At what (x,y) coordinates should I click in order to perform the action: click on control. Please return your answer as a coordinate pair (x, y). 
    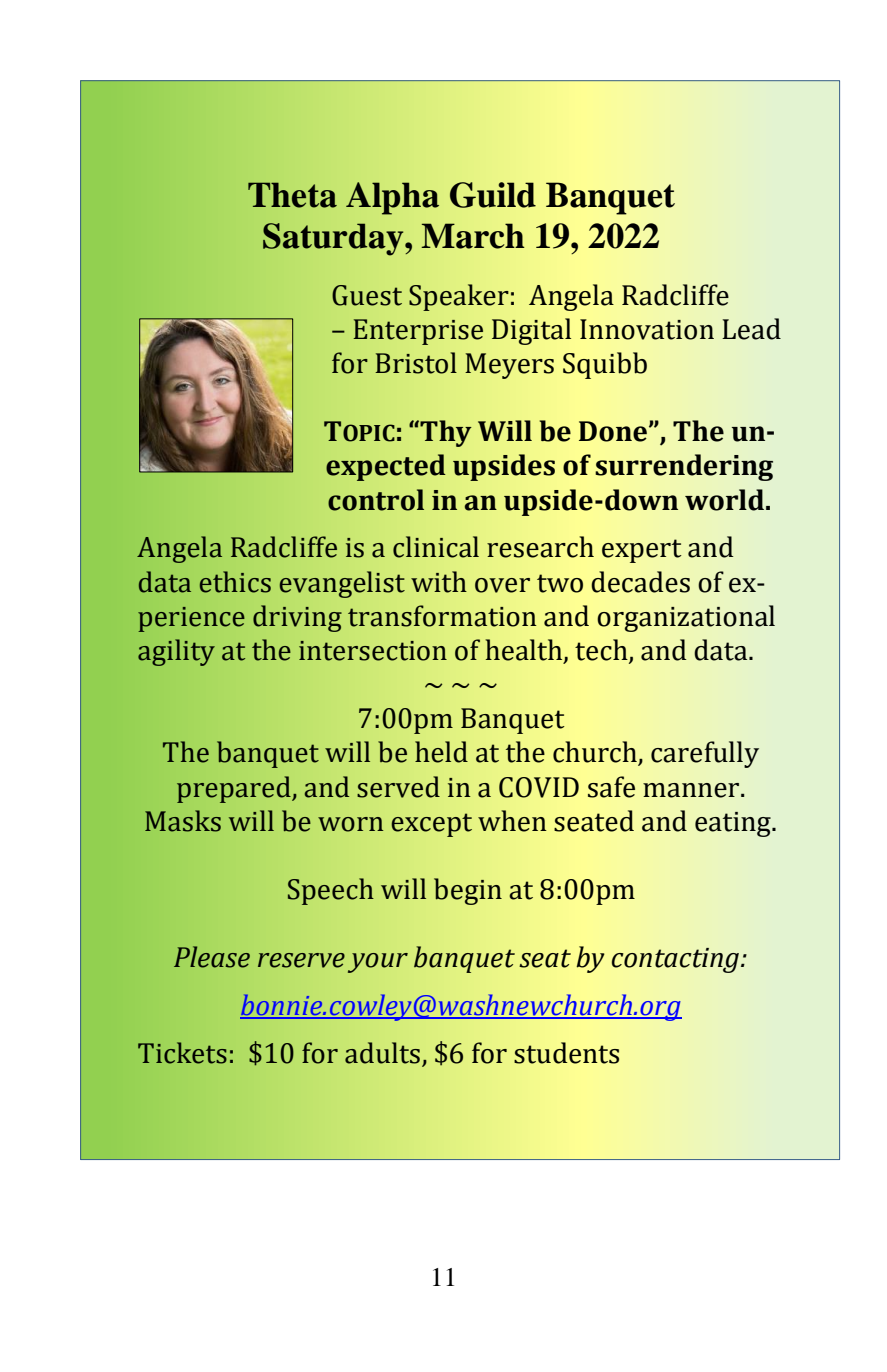
    Looking at the image, I should click on (376, 500).
